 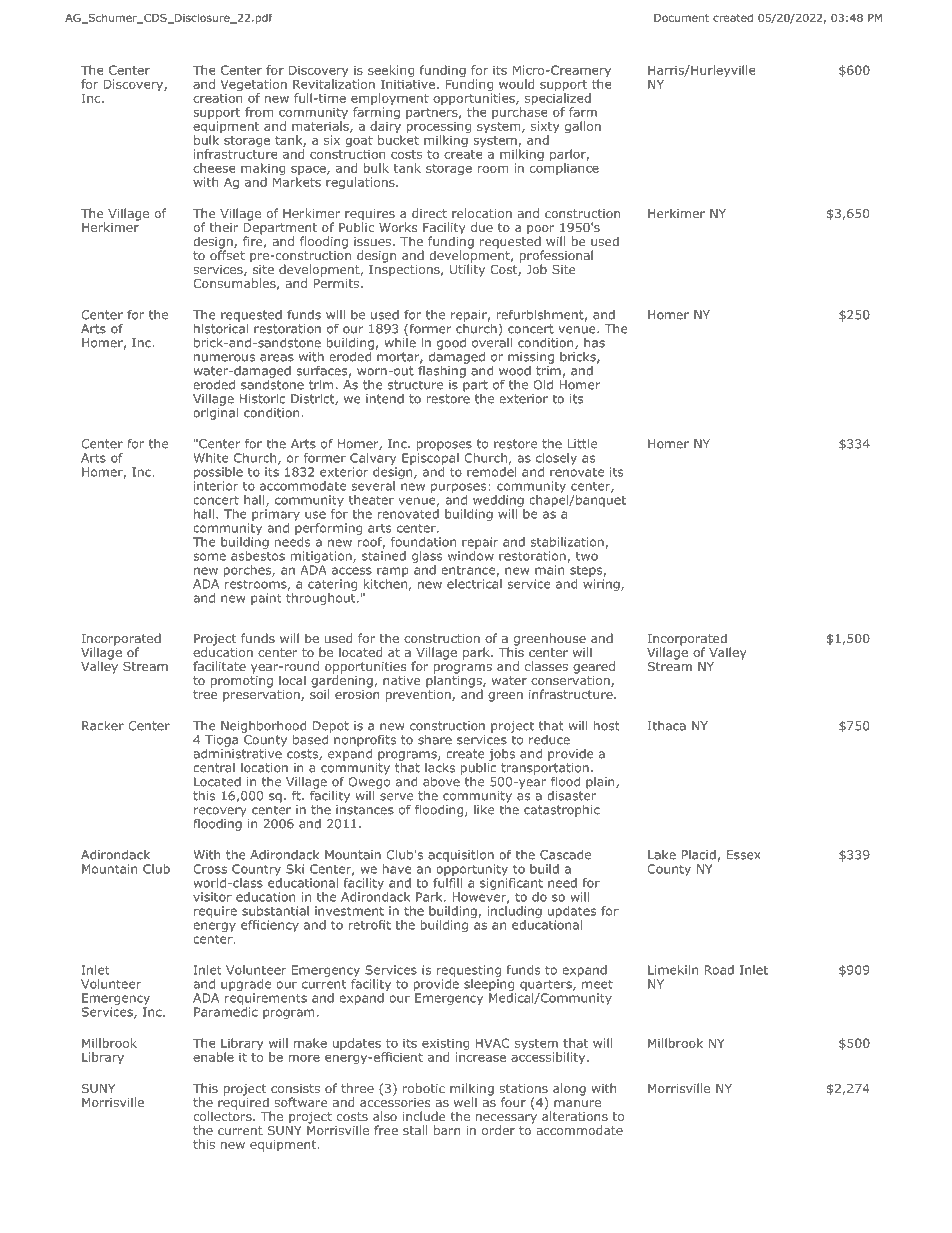 What do you see at coordinates (258, 554) in the image?
I see `asbestos` at bounding box center [258, 554].
